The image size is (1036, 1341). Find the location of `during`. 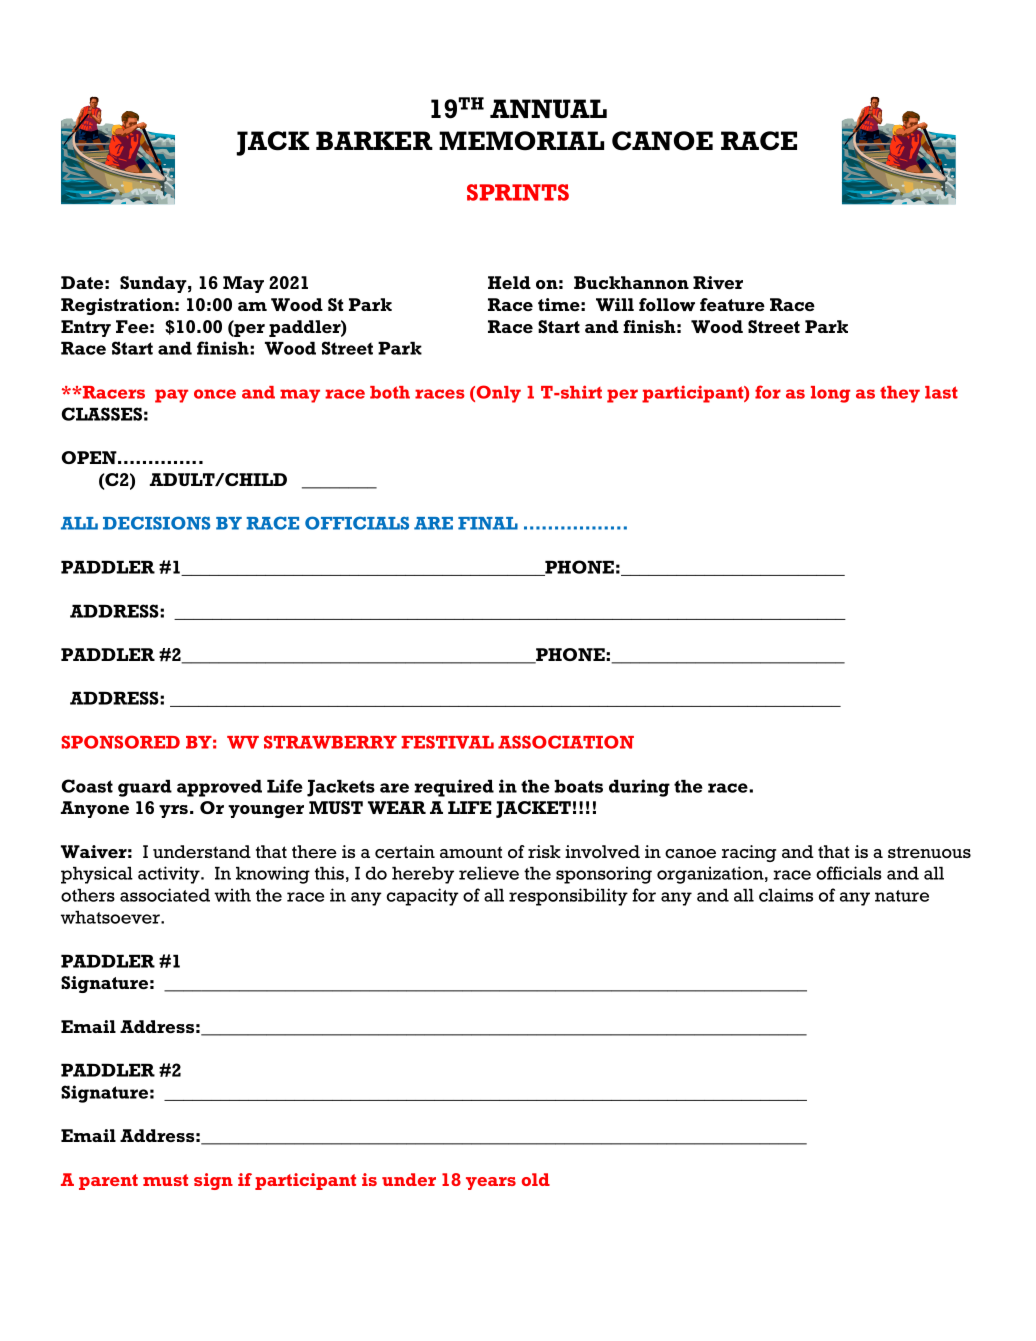

during is located at coordinates (639, 788).
